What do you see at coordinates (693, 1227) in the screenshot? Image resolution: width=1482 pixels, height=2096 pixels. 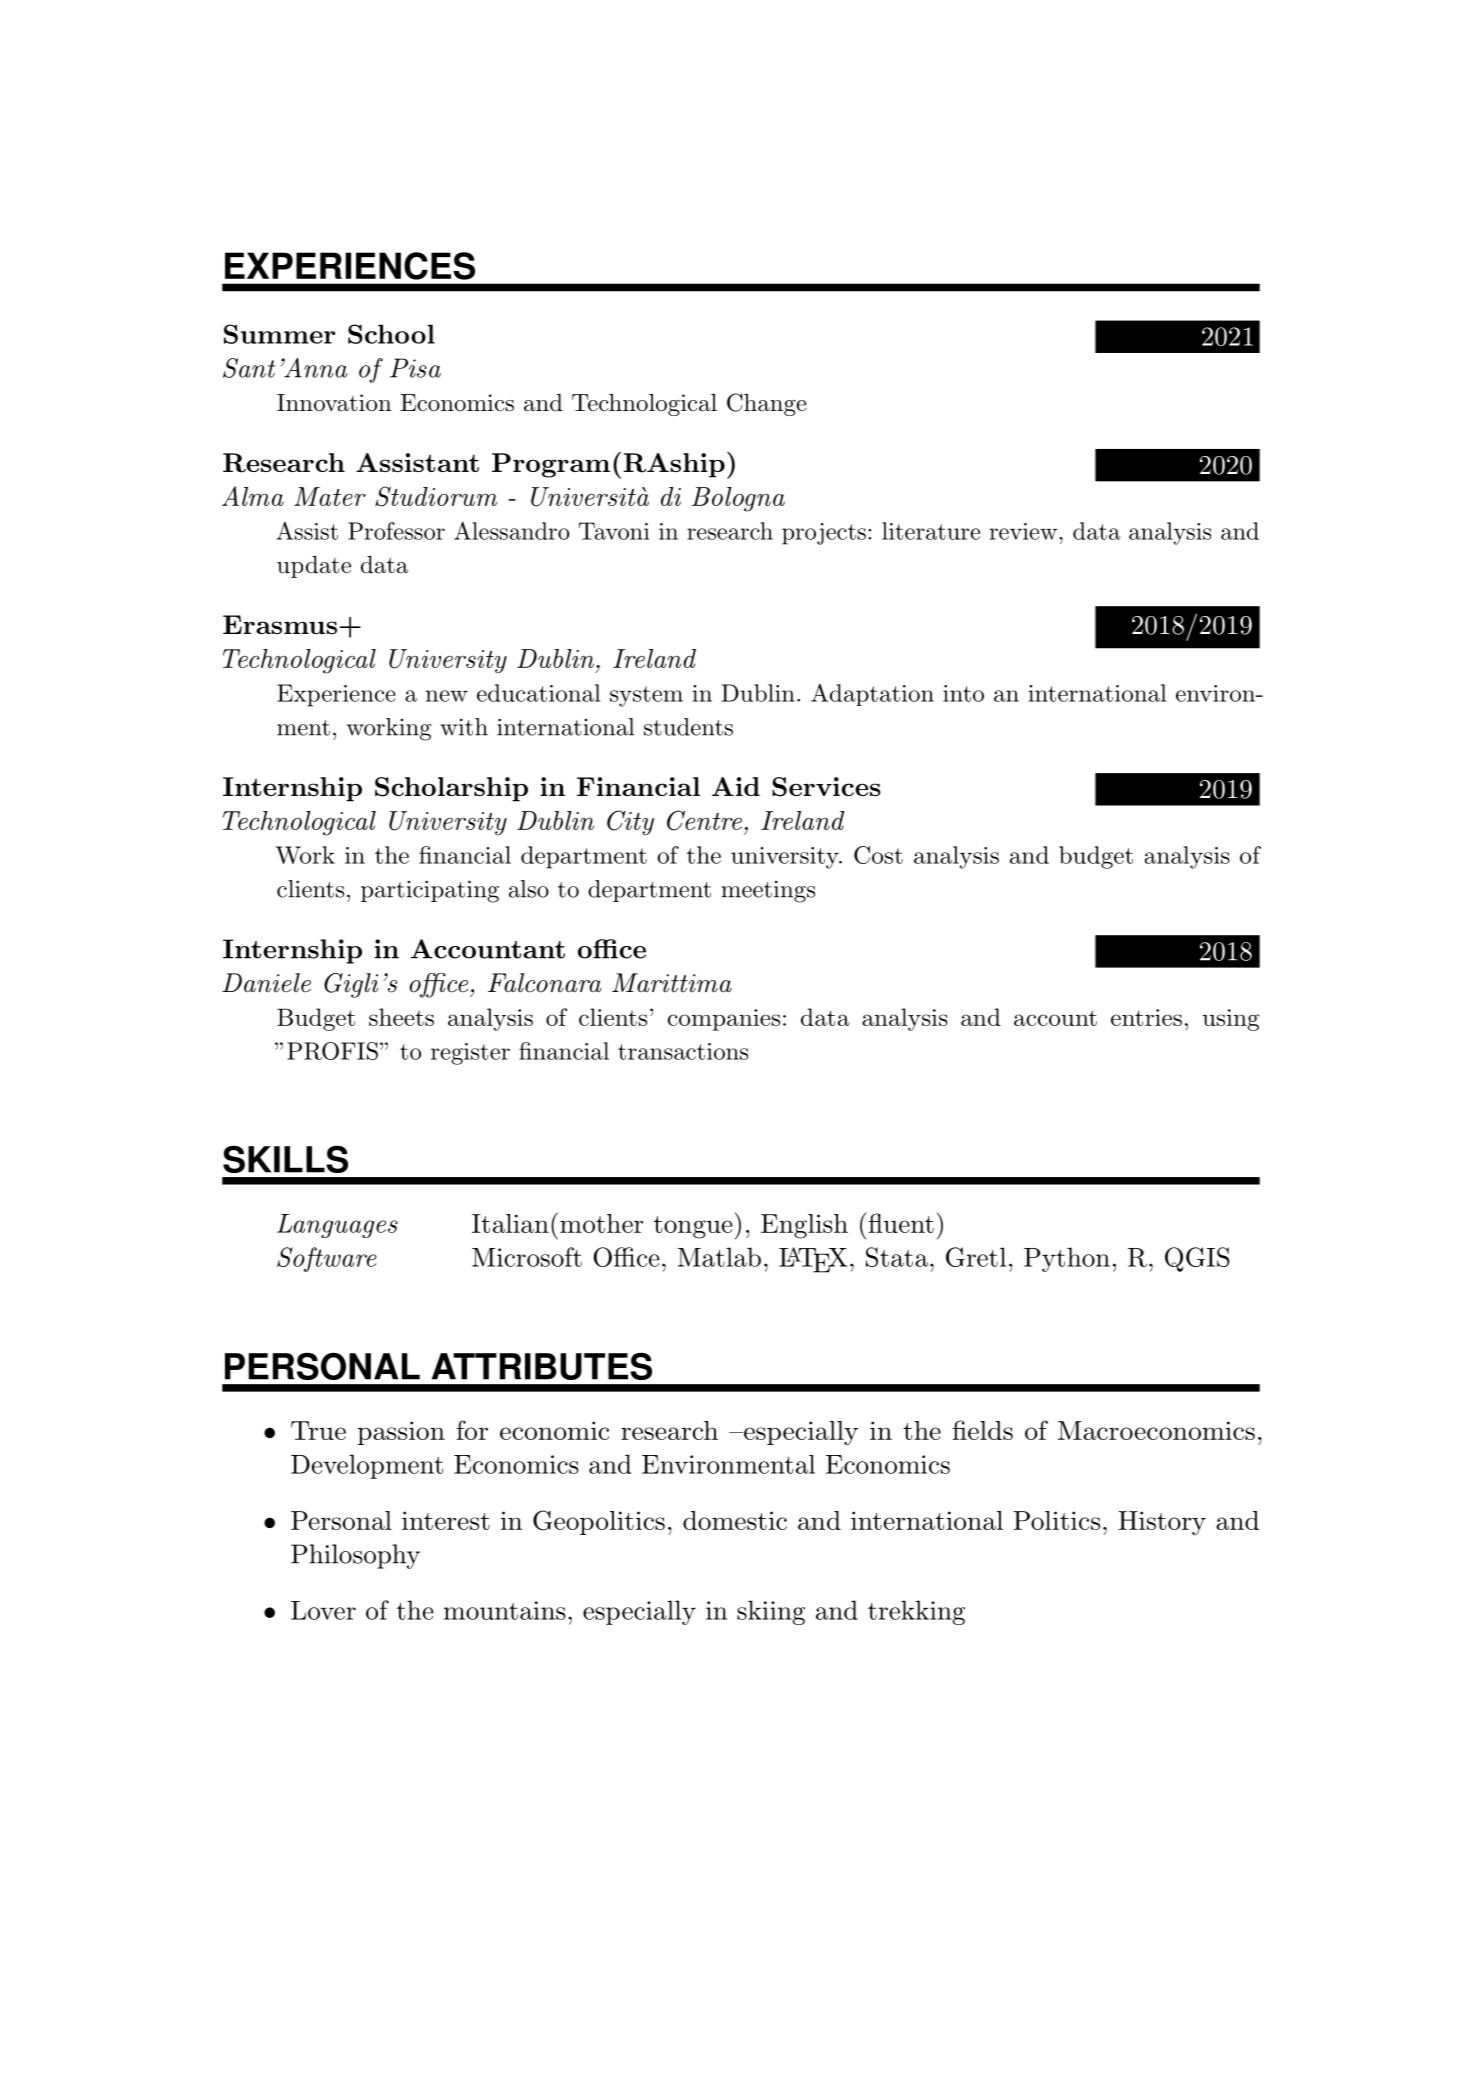 I see `tongue` at bounding box center [693, 1227].
